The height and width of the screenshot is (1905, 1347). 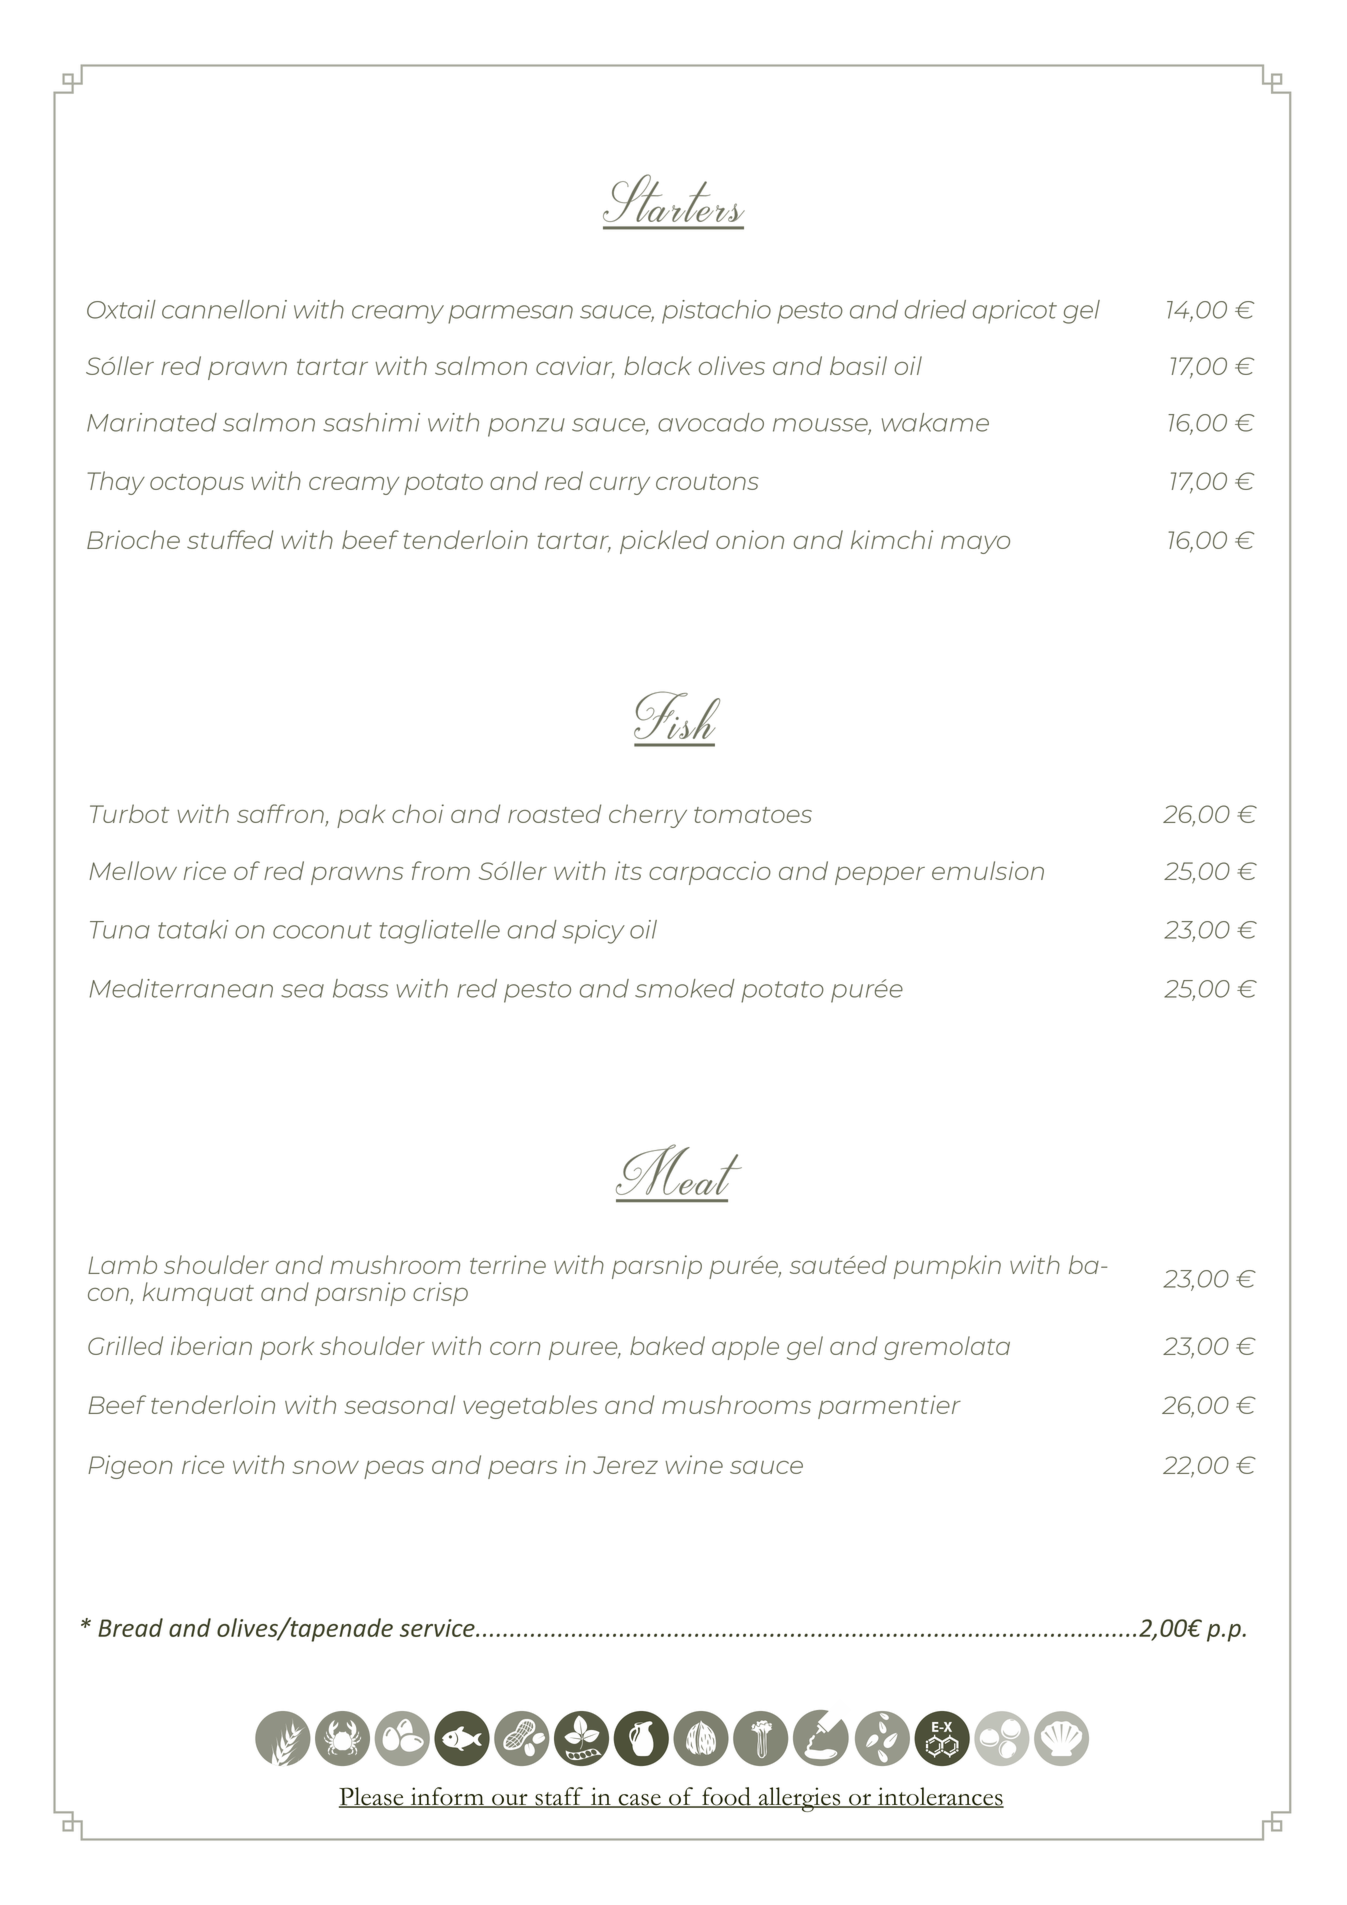 I want to click on stuffed, so click(x=230, y=539).
